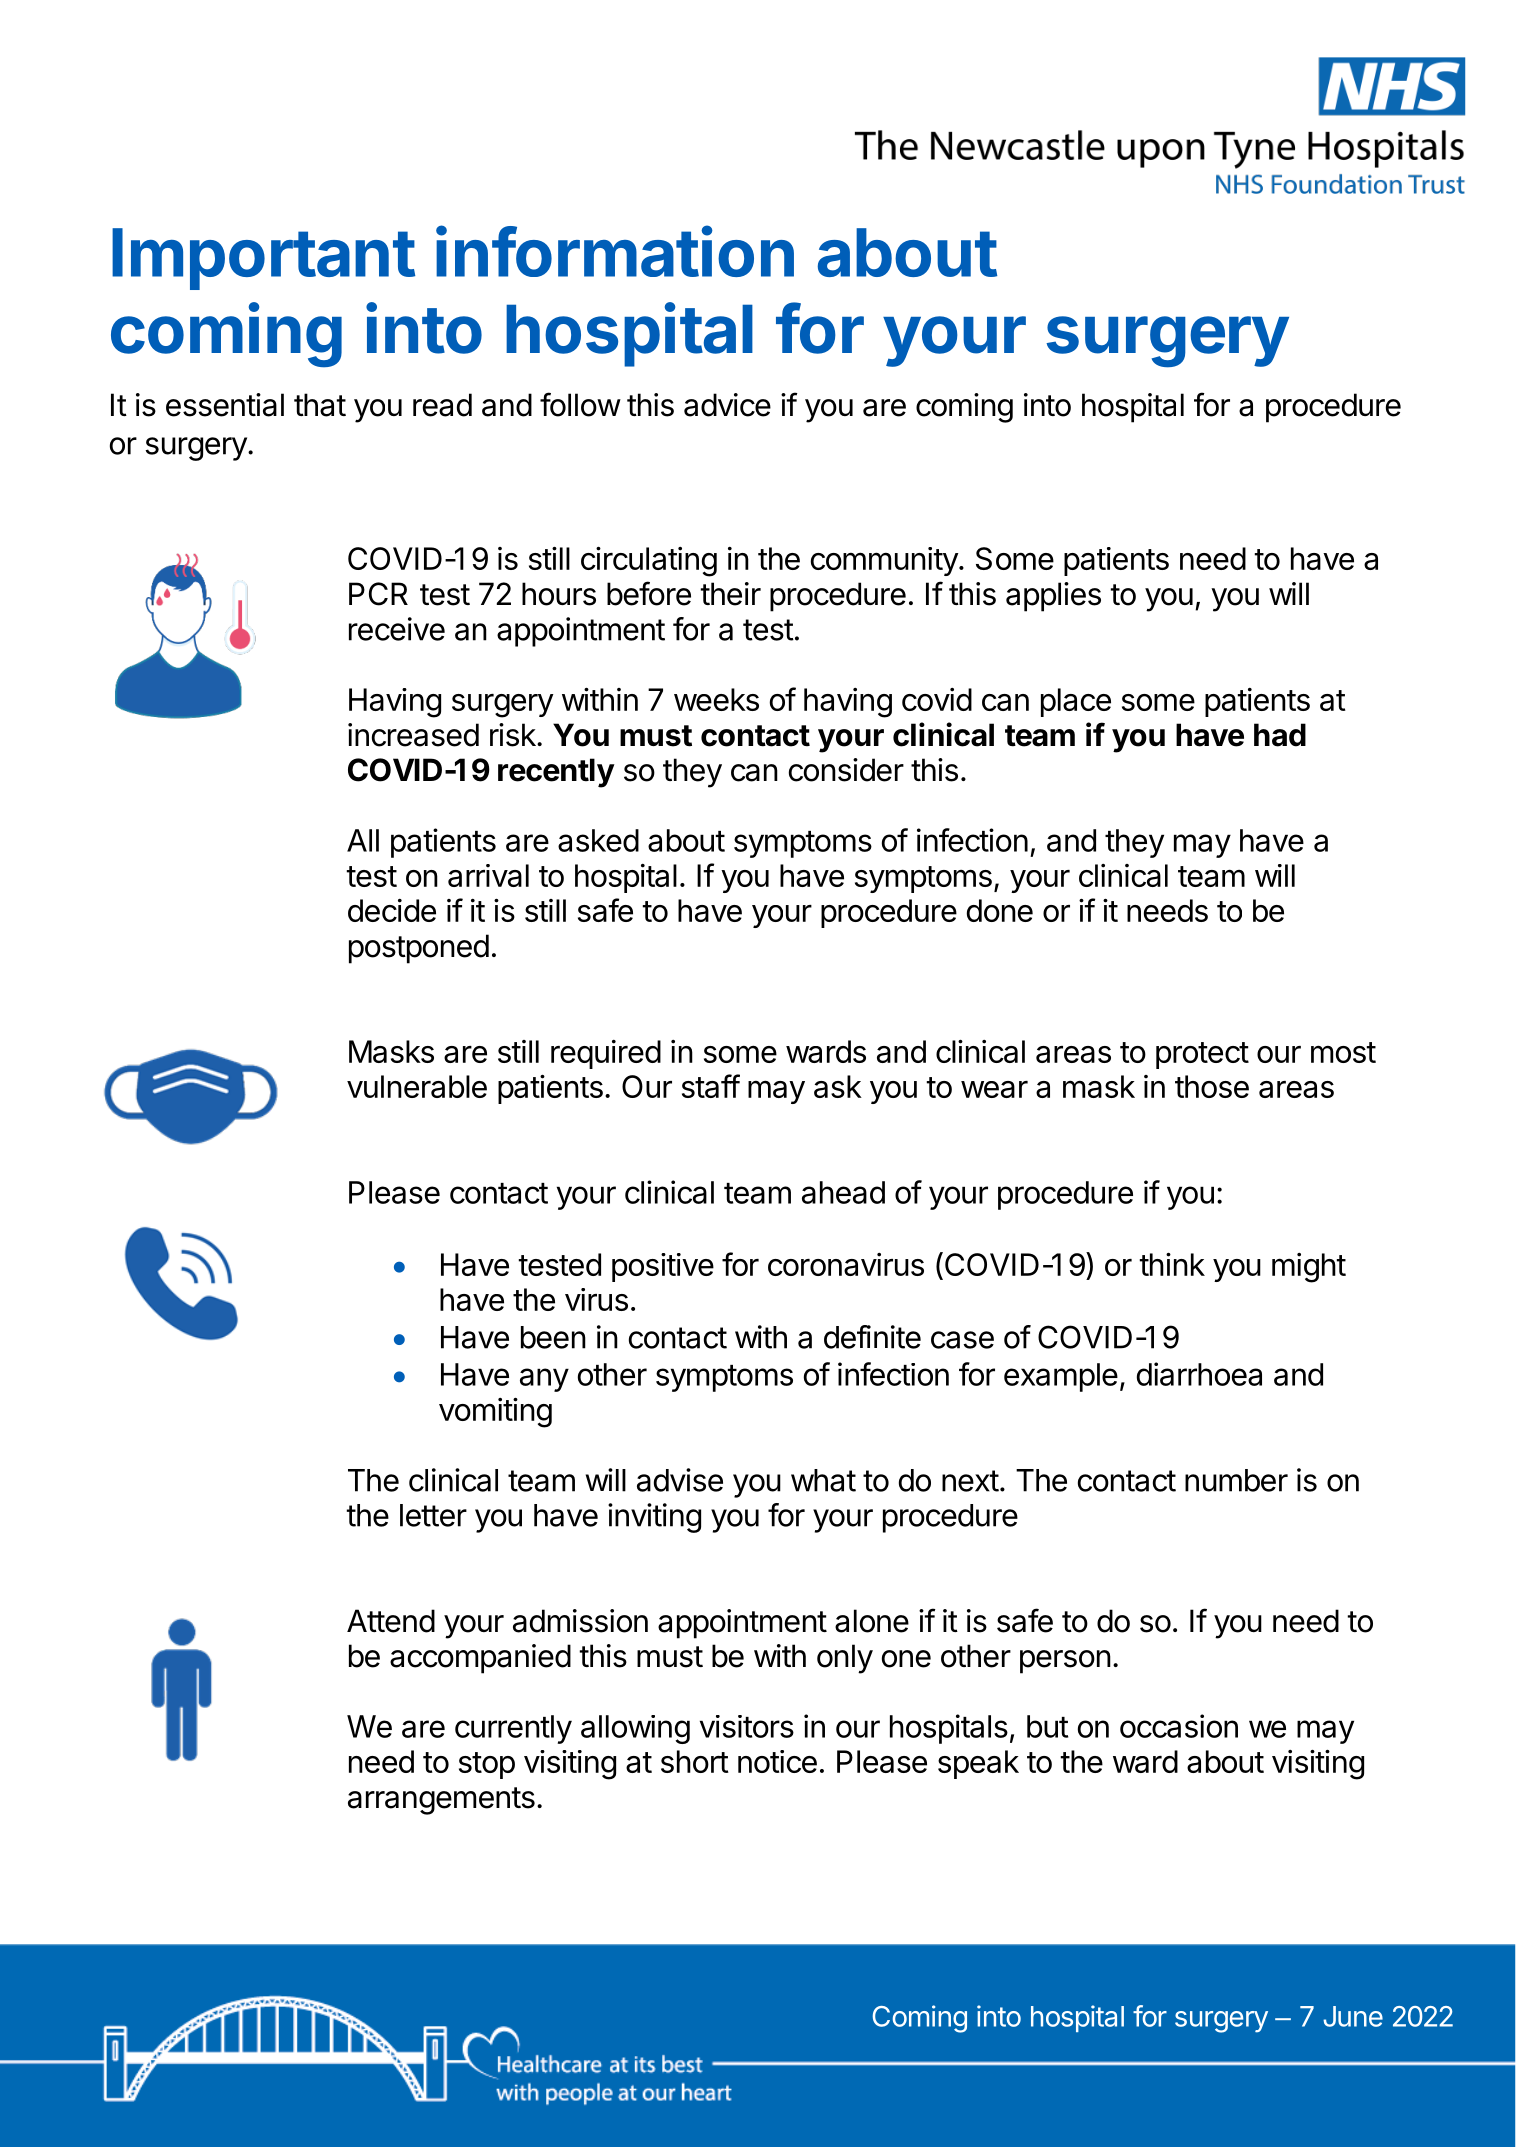 The image size is (1518, 2147). I want to click on that, so click(320, 405).
